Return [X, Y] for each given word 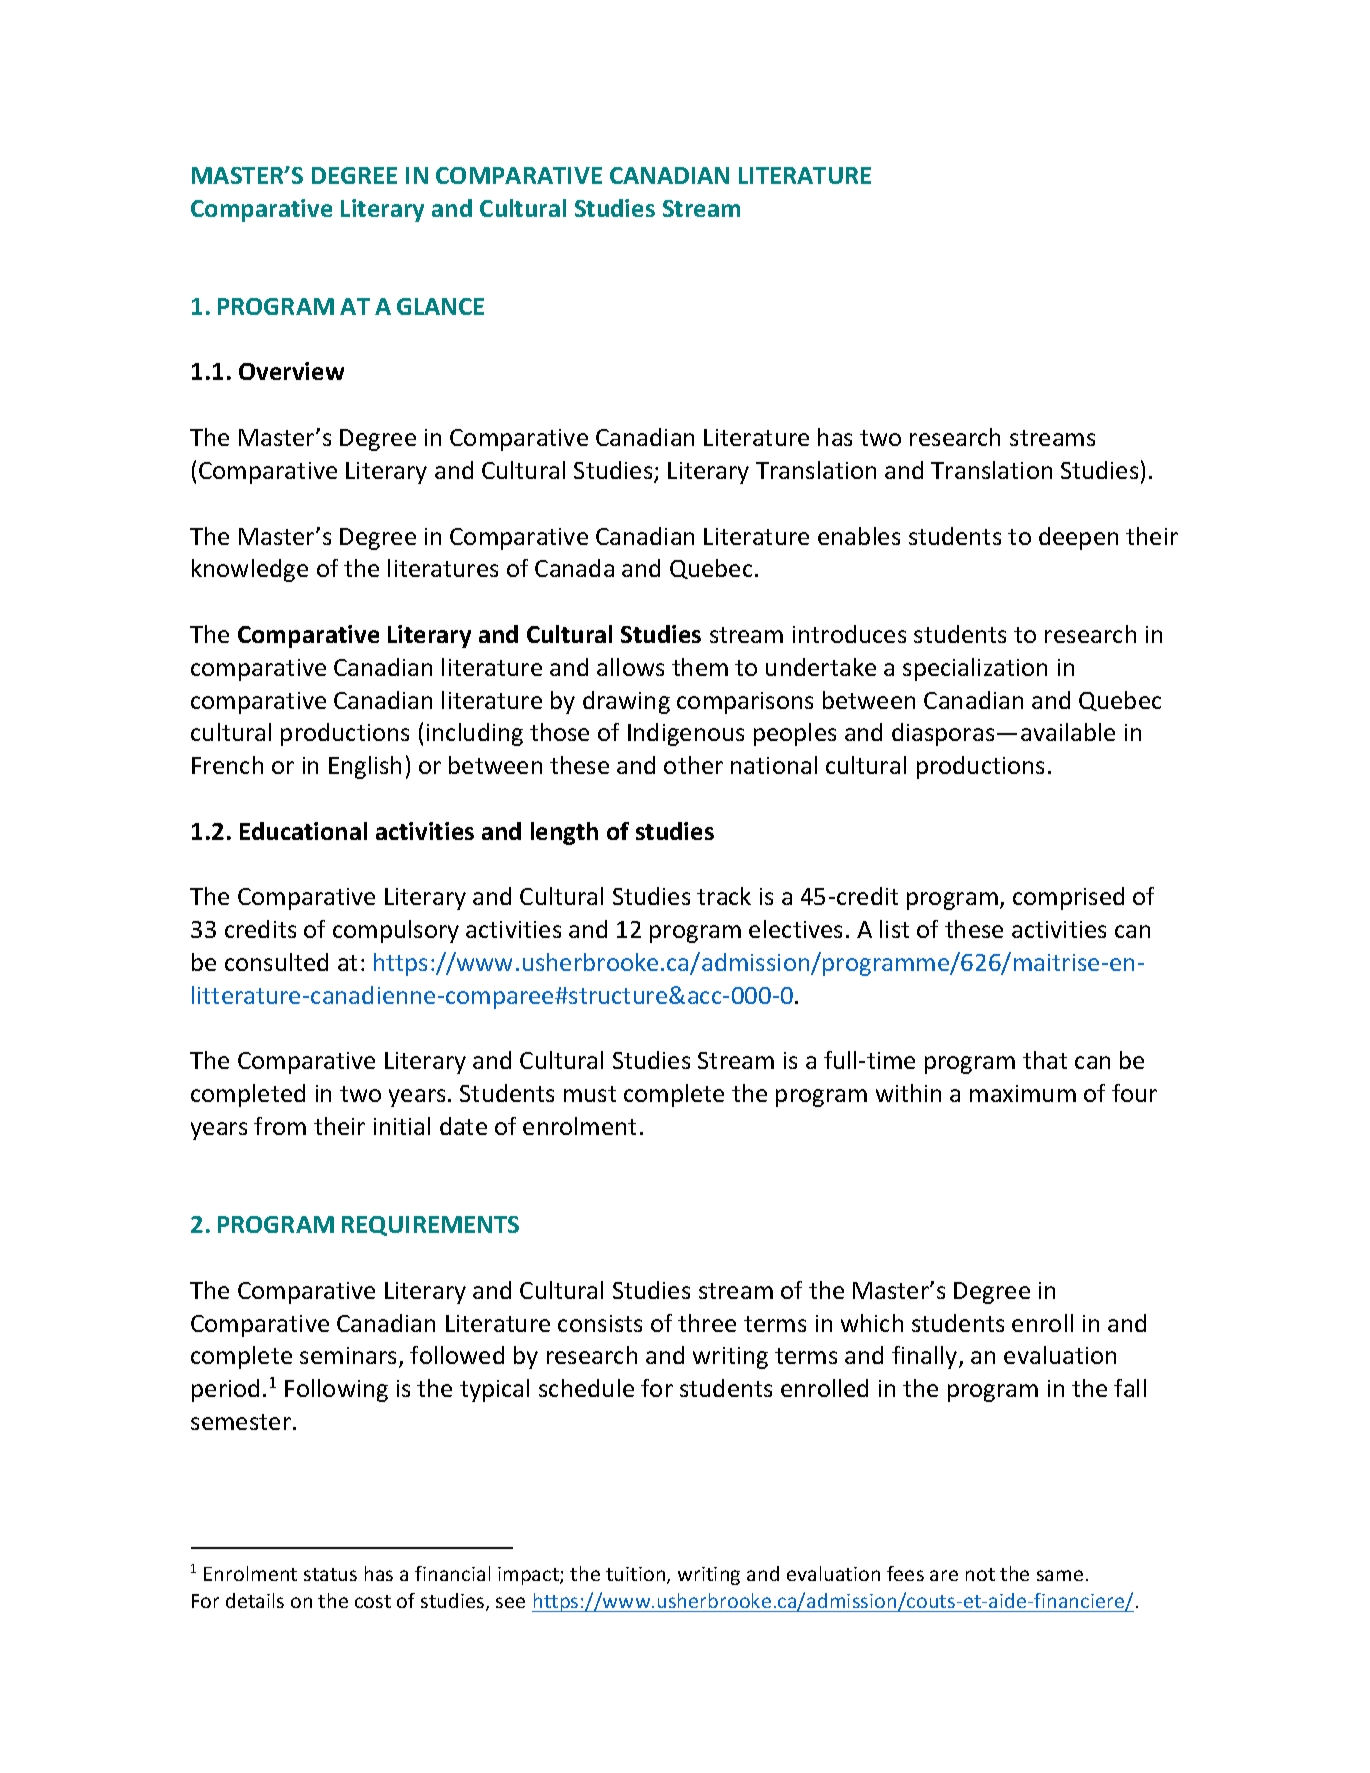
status [330, 1574]
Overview [291, 371]
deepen [1078, 538]
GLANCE [440, 306]
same [1060, 1575]
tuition [637, 1575]
